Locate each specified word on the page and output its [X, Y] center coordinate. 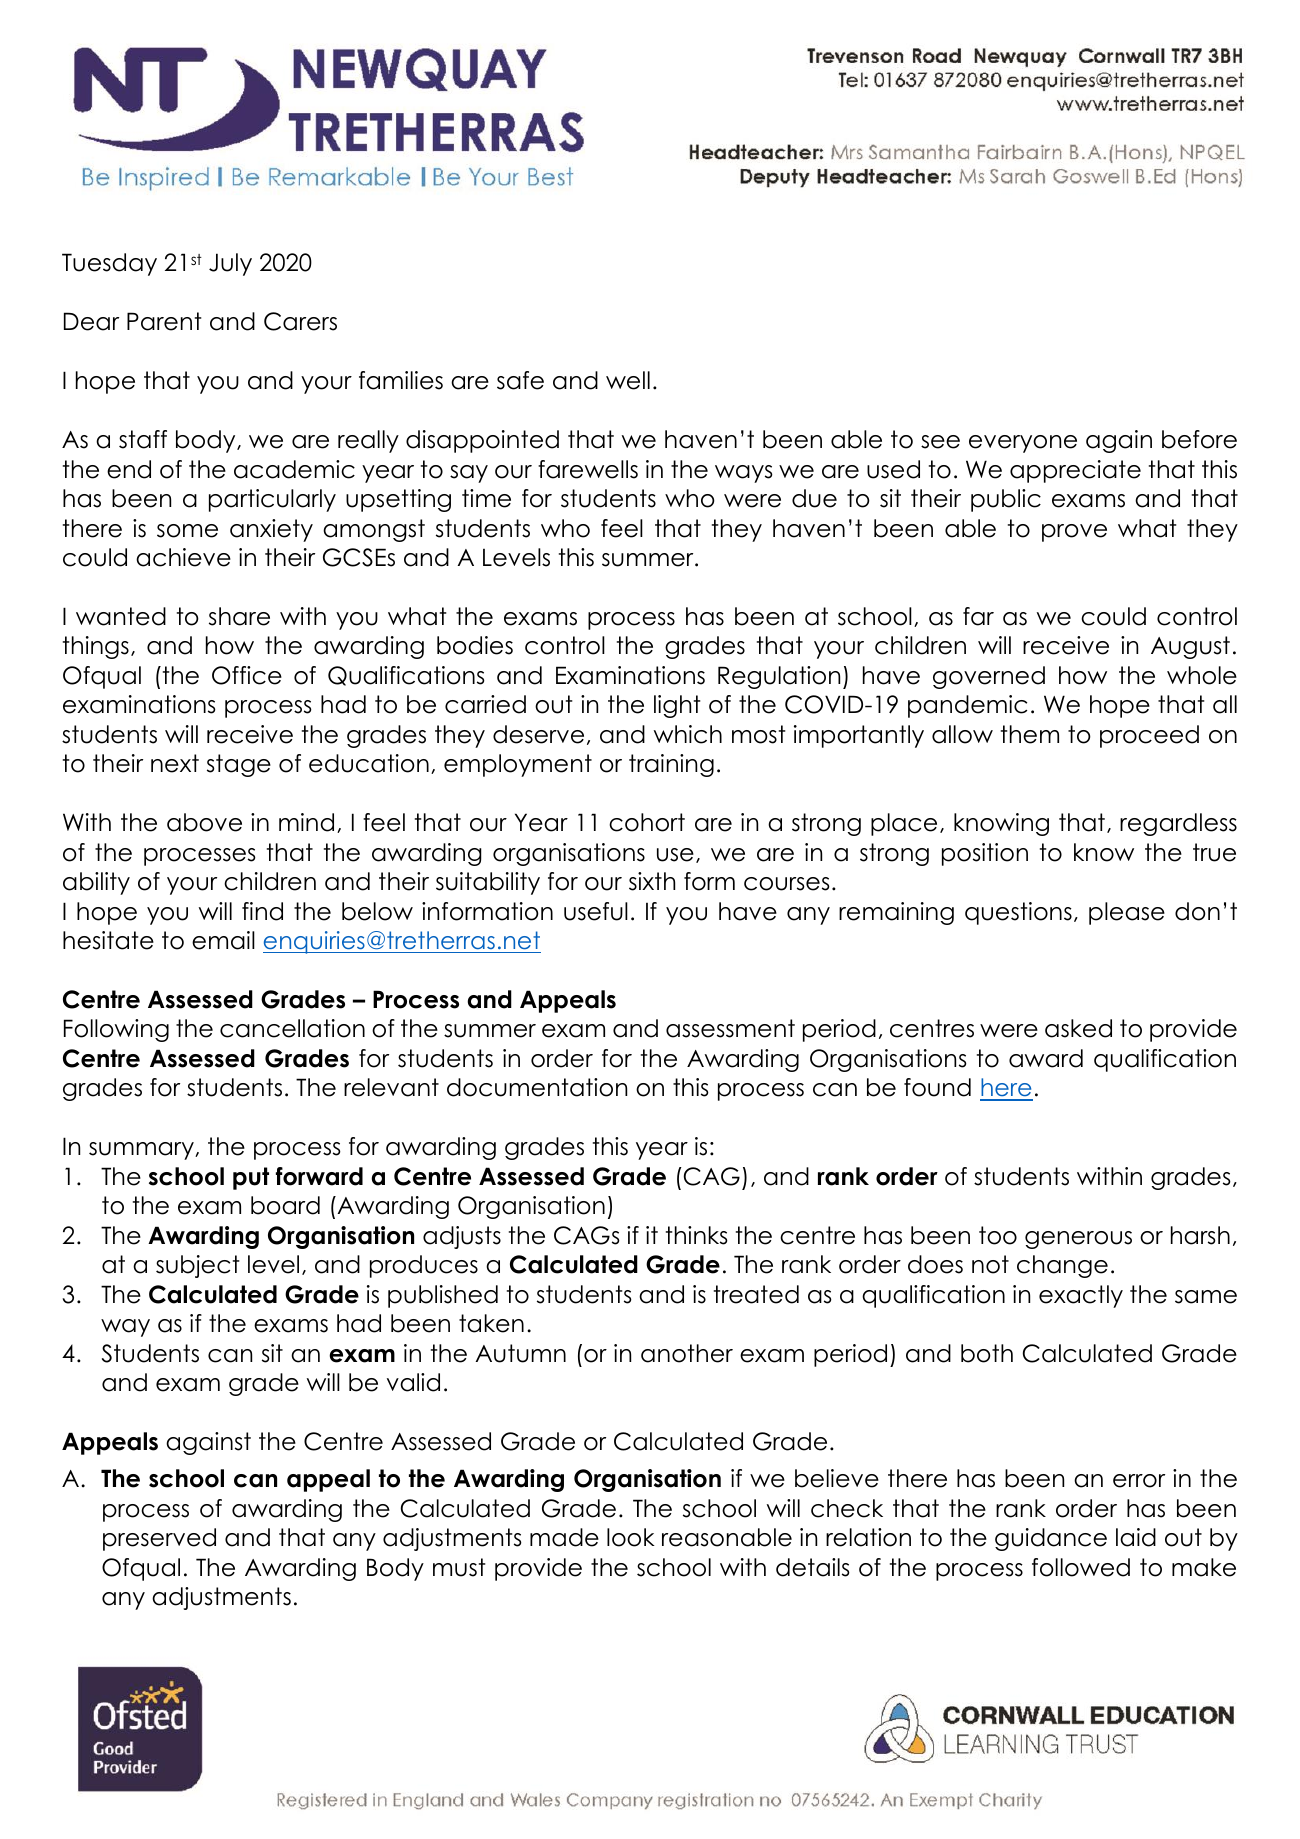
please [1127, 913]
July [230, 264]
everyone [1023, 444]
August [1190, 647]
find [262, 911]
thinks [697, 1235]
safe [520, 380]
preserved [159, 1539]
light [677, 706]
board [285, 1205]
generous [1078, 1240]
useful [596, 911]
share [239, 616]
